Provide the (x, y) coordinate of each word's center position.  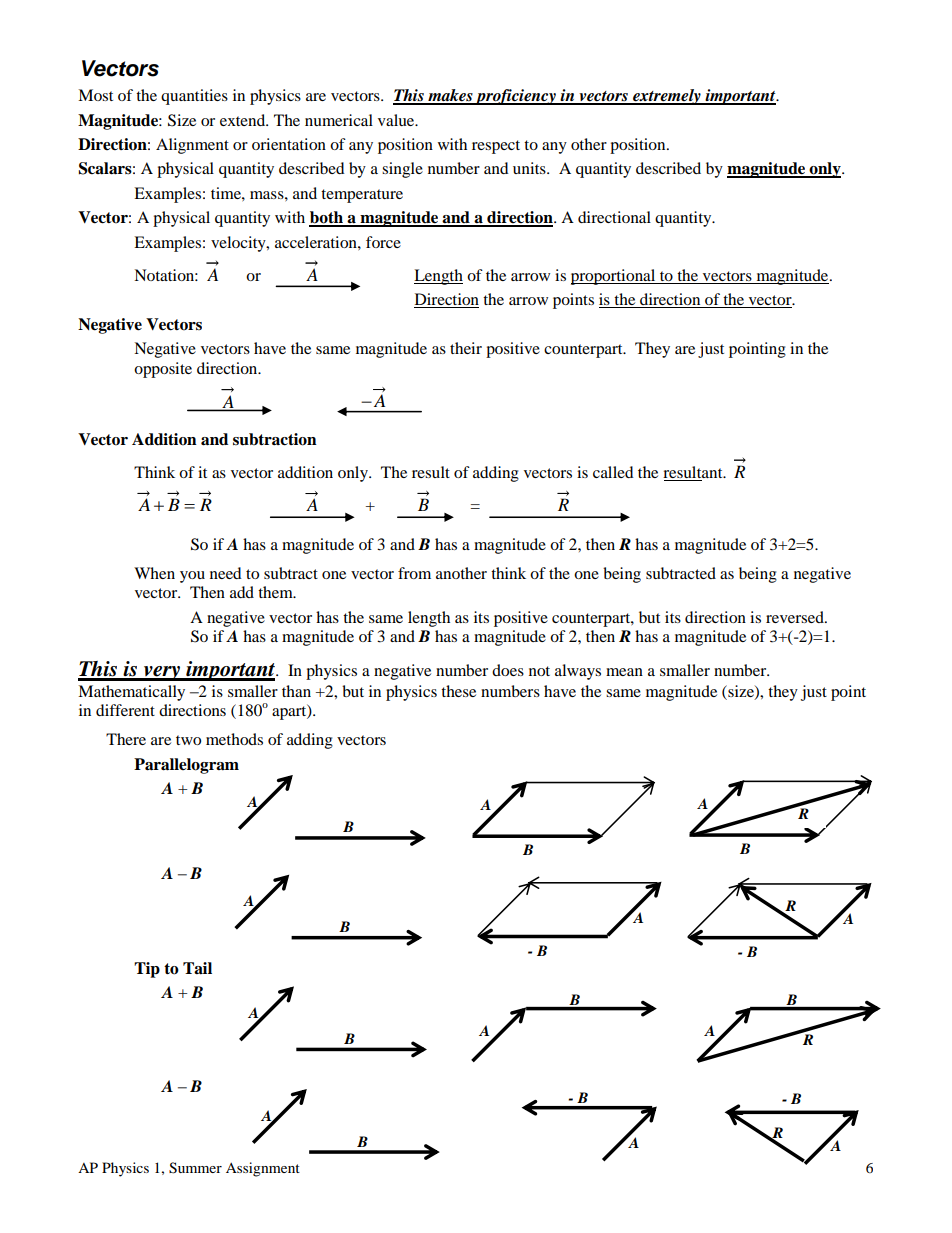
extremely (667, 97)
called (613, 472)
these (458, 691)
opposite (163, 370)
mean (624, 672)
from (414, 573)
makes (450, 96)
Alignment (192, 146)
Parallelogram (186, 766)
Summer (195, 1168)
